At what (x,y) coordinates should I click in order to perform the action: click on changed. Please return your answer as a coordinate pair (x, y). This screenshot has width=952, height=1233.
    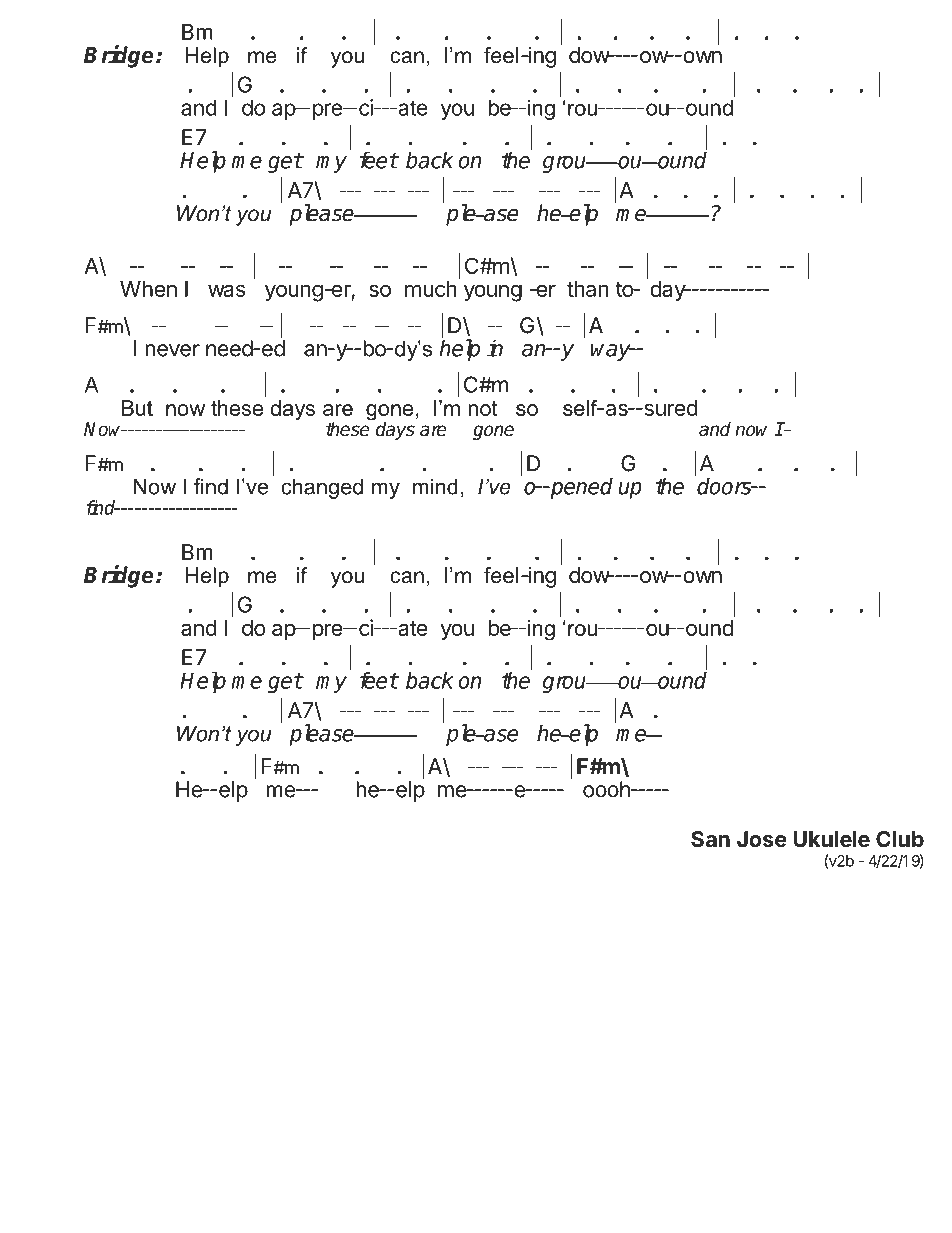
    Looking at the image, I should click on (322, 488).
